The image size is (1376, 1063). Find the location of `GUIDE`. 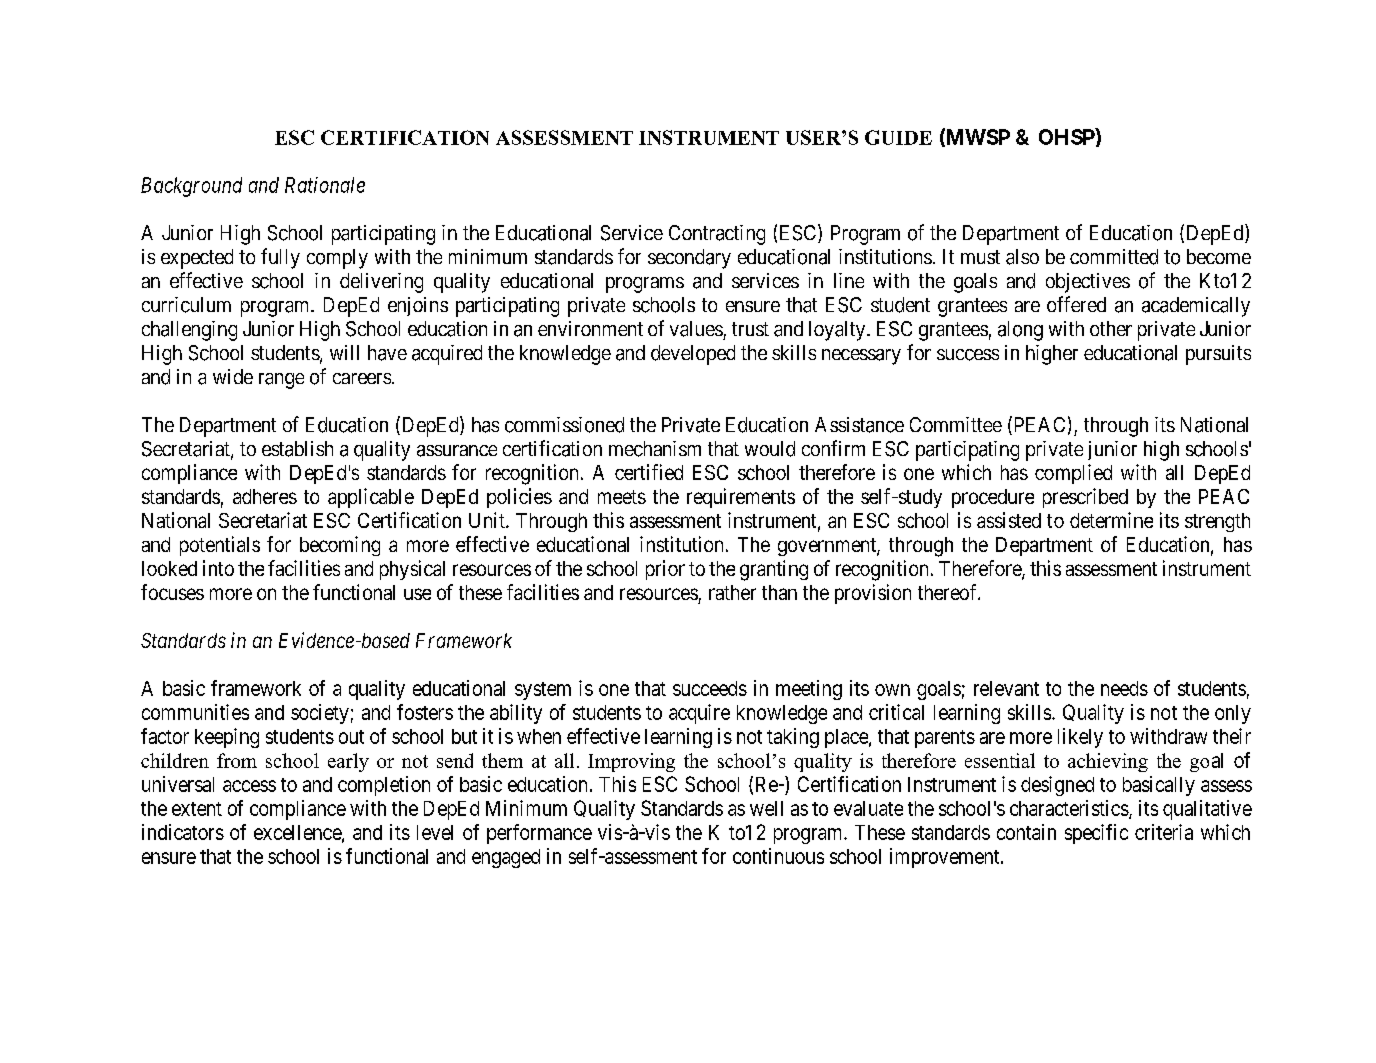

GUIDE is located at coordinates (898, 137).
